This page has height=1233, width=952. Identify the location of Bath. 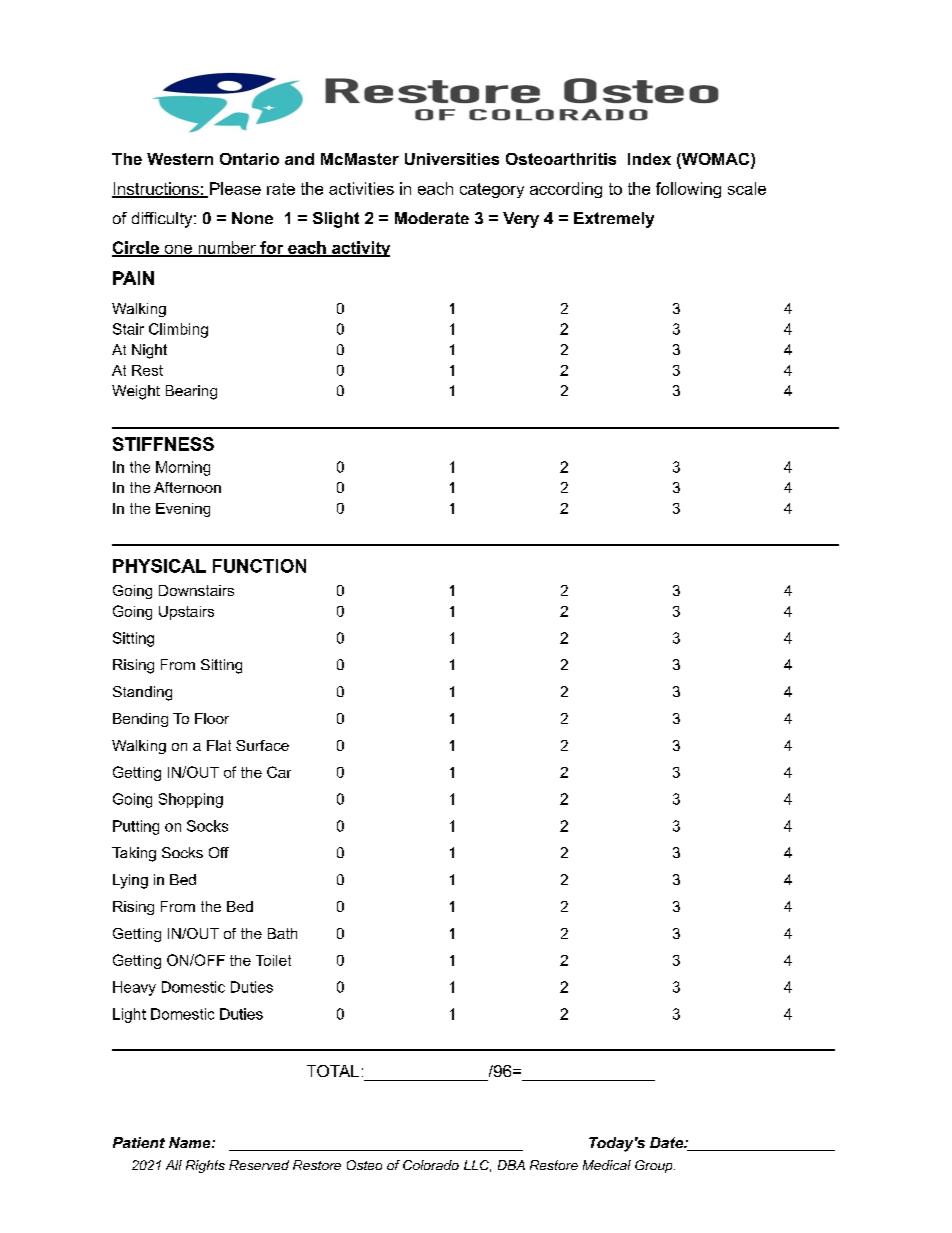
(282, 933).
